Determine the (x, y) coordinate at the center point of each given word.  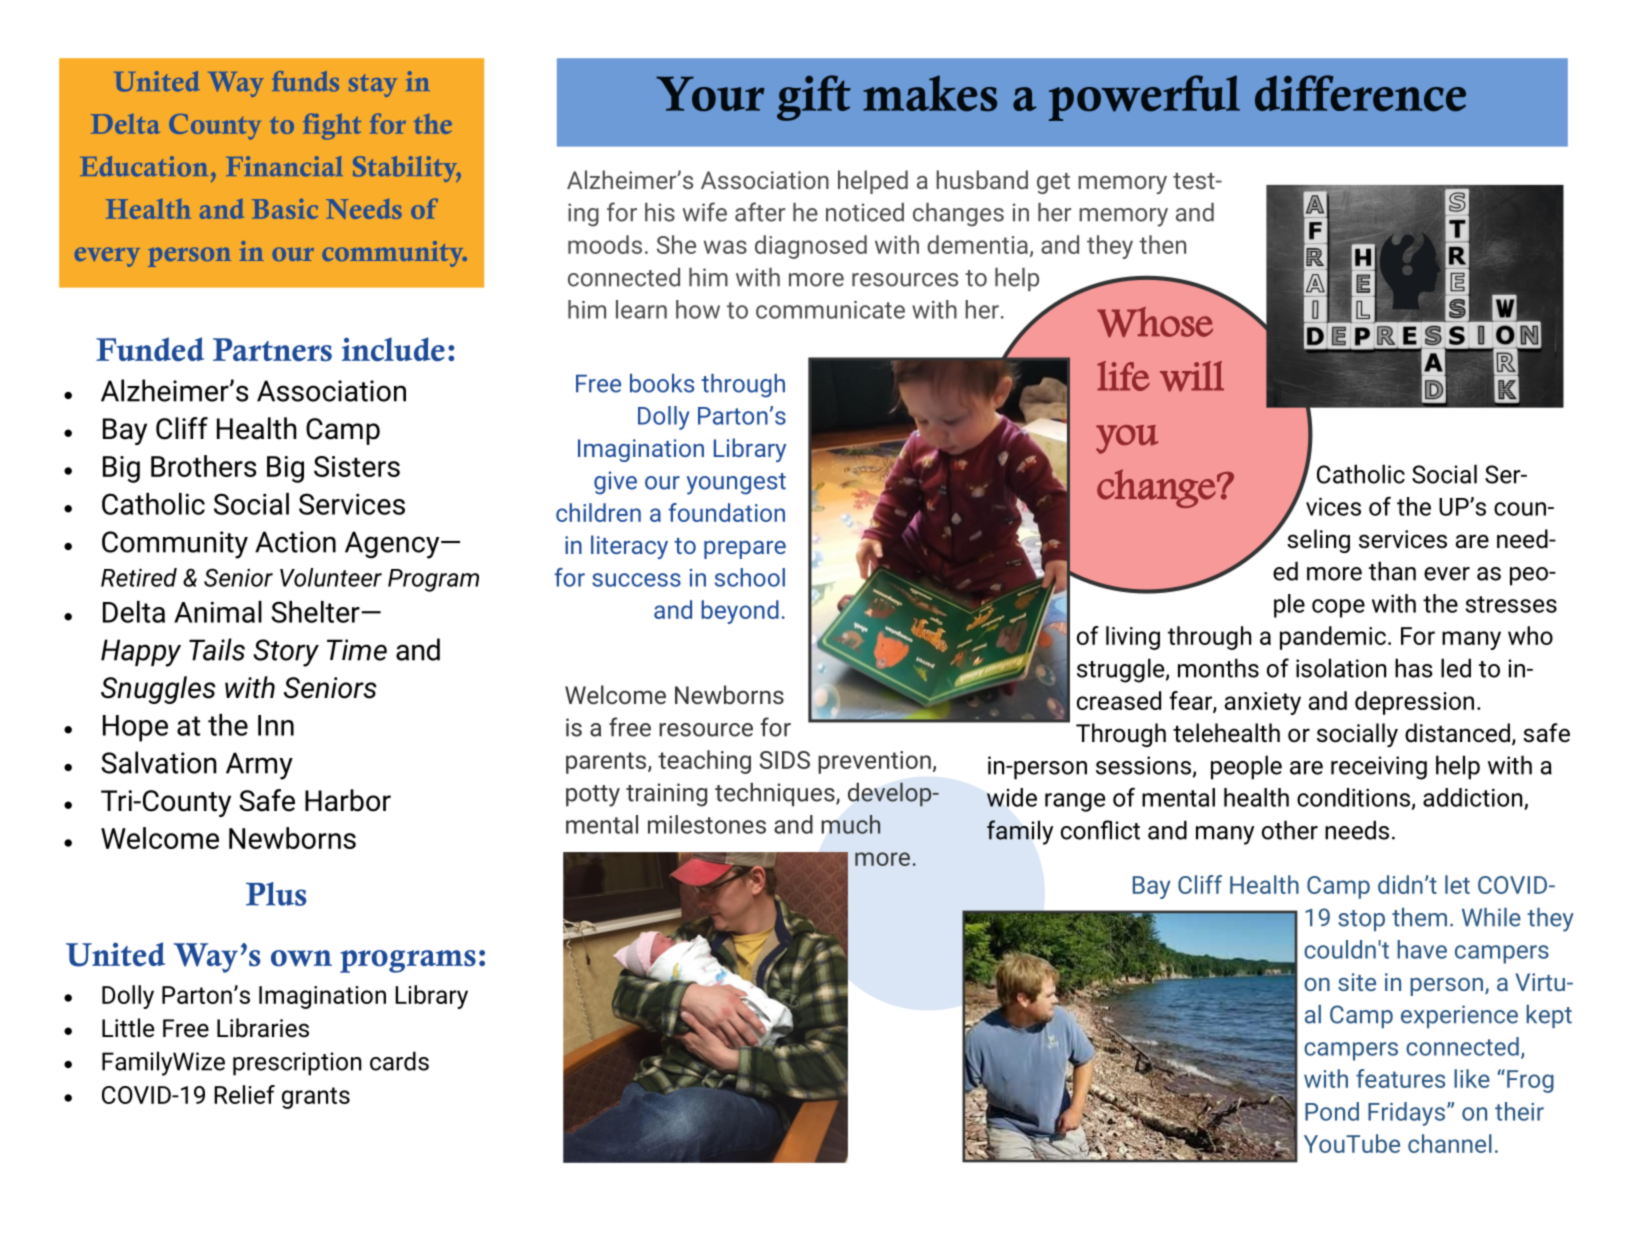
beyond (740, 612)
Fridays (1406, 1114)
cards (399, 1061)
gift (814, 98)
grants (316, 1098)
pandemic (1333, 638)
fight (332, 126)
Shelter (316, 612)
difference (1360, 93)
